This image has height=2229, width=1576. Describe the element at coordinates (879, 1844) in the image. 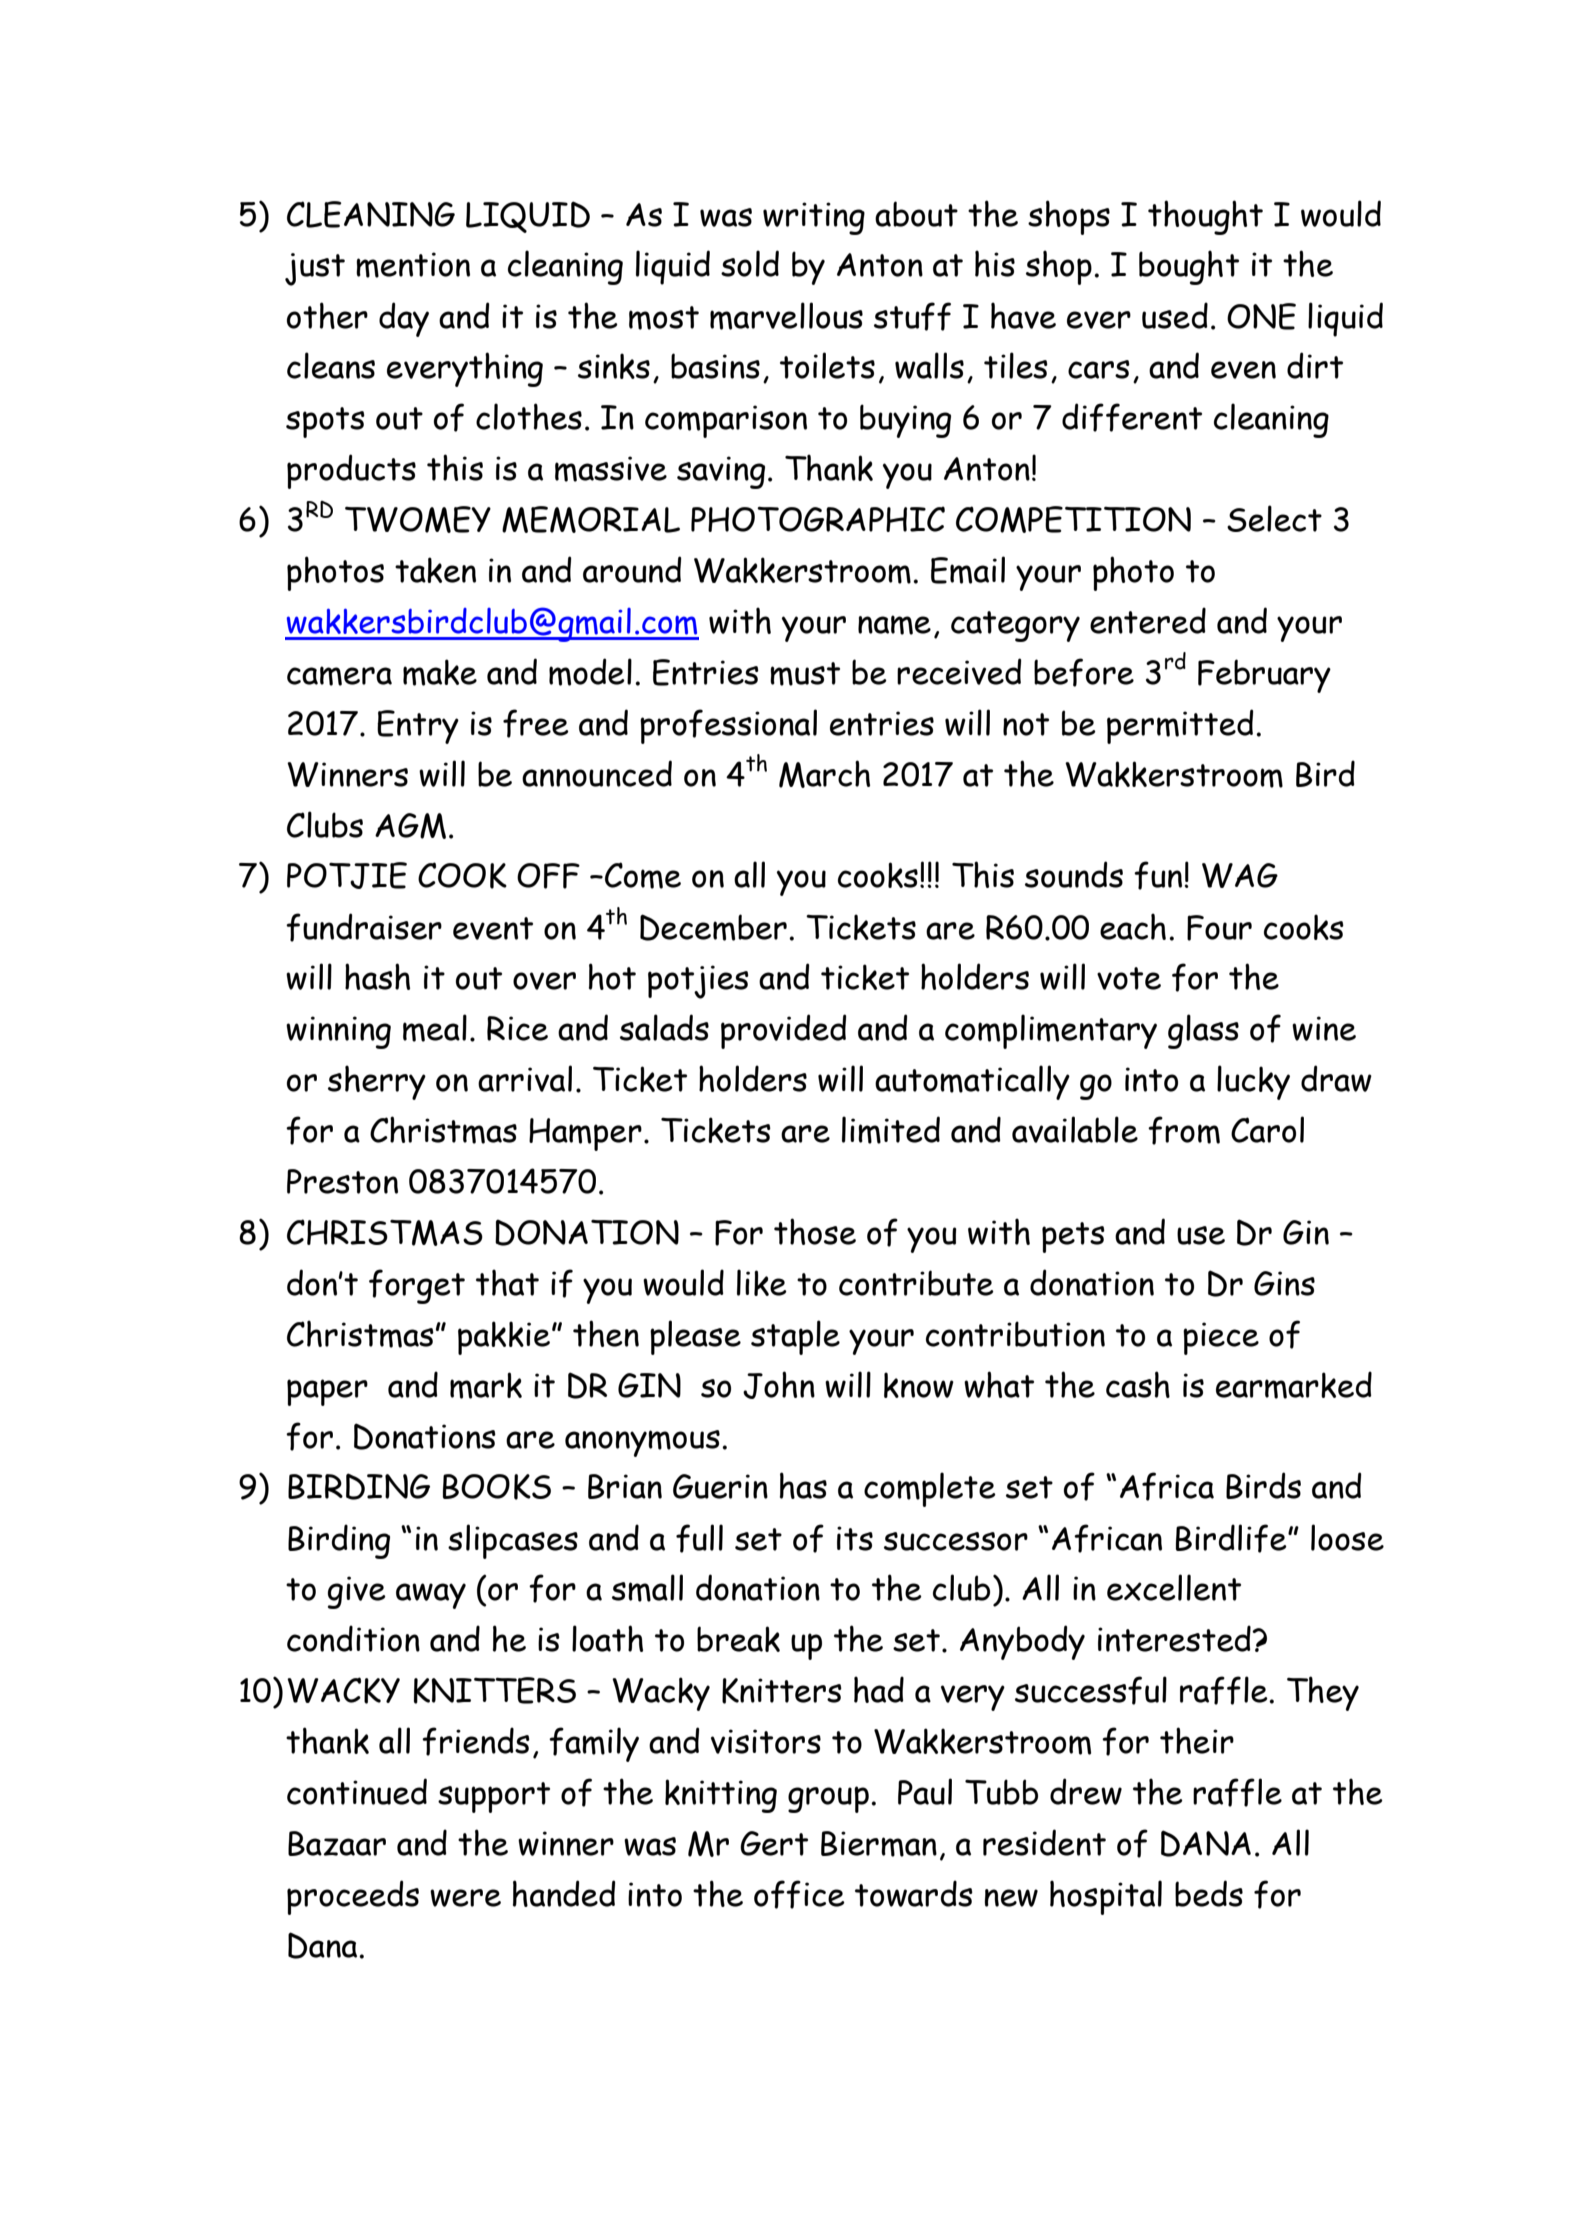

I see `Bierman` at that location.
